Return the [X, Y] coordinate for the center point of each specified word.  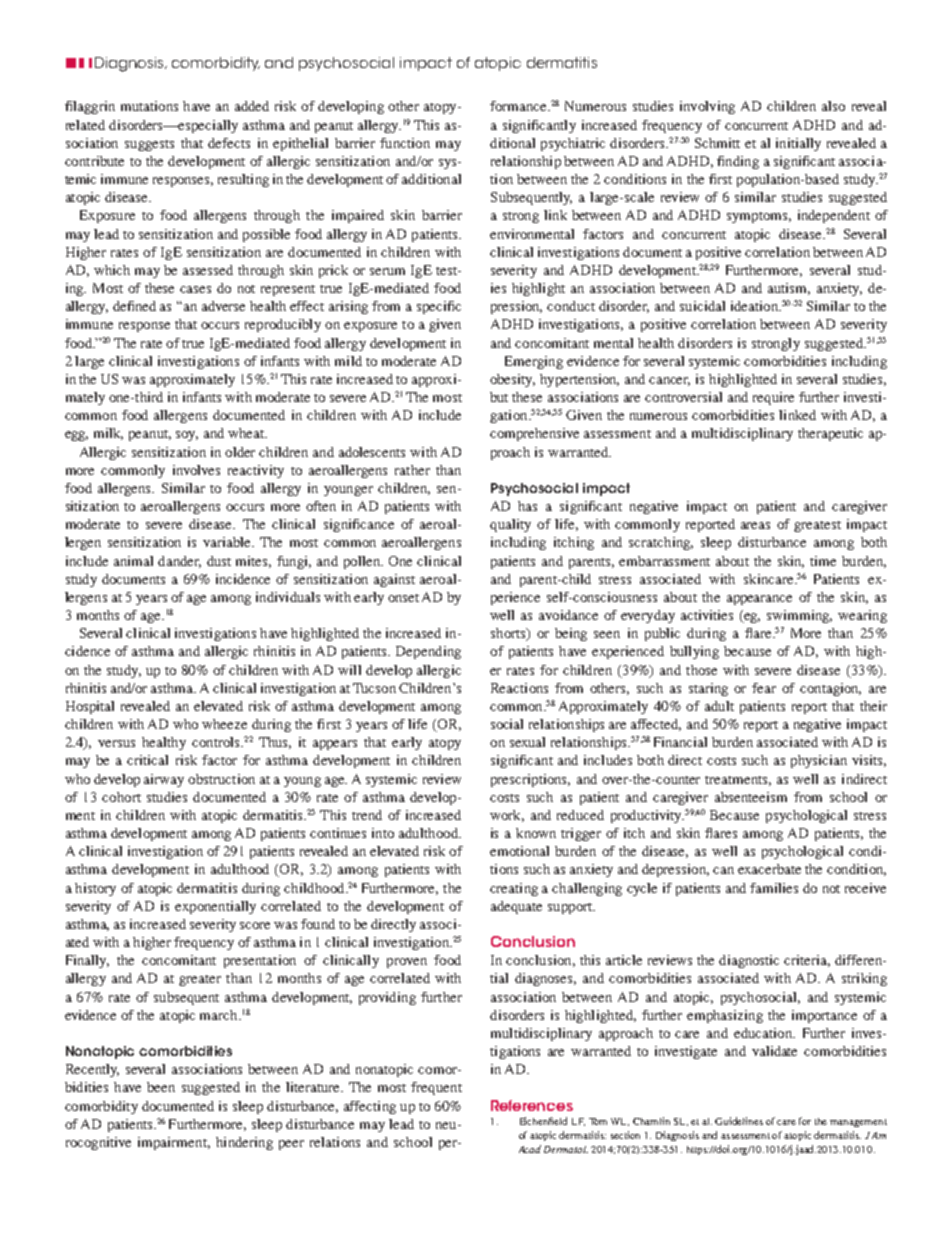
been [161, 1087]
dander [179, 562]
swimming [799, 616]
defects [229, 143]
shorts [509, 634]
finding [738, 162]
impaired [358, 216]
